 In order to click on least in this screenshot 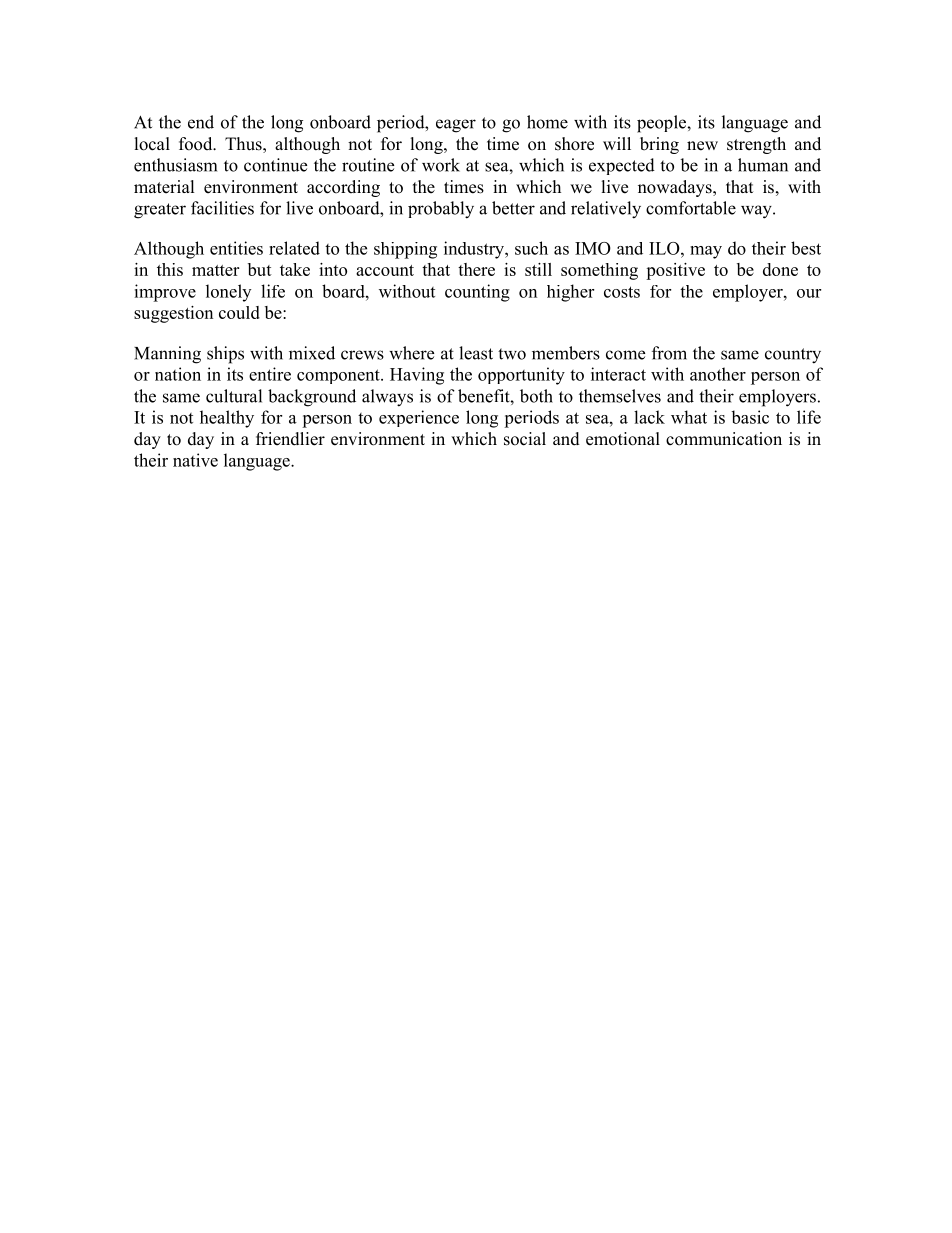, I will do `click(476, 353)`.
